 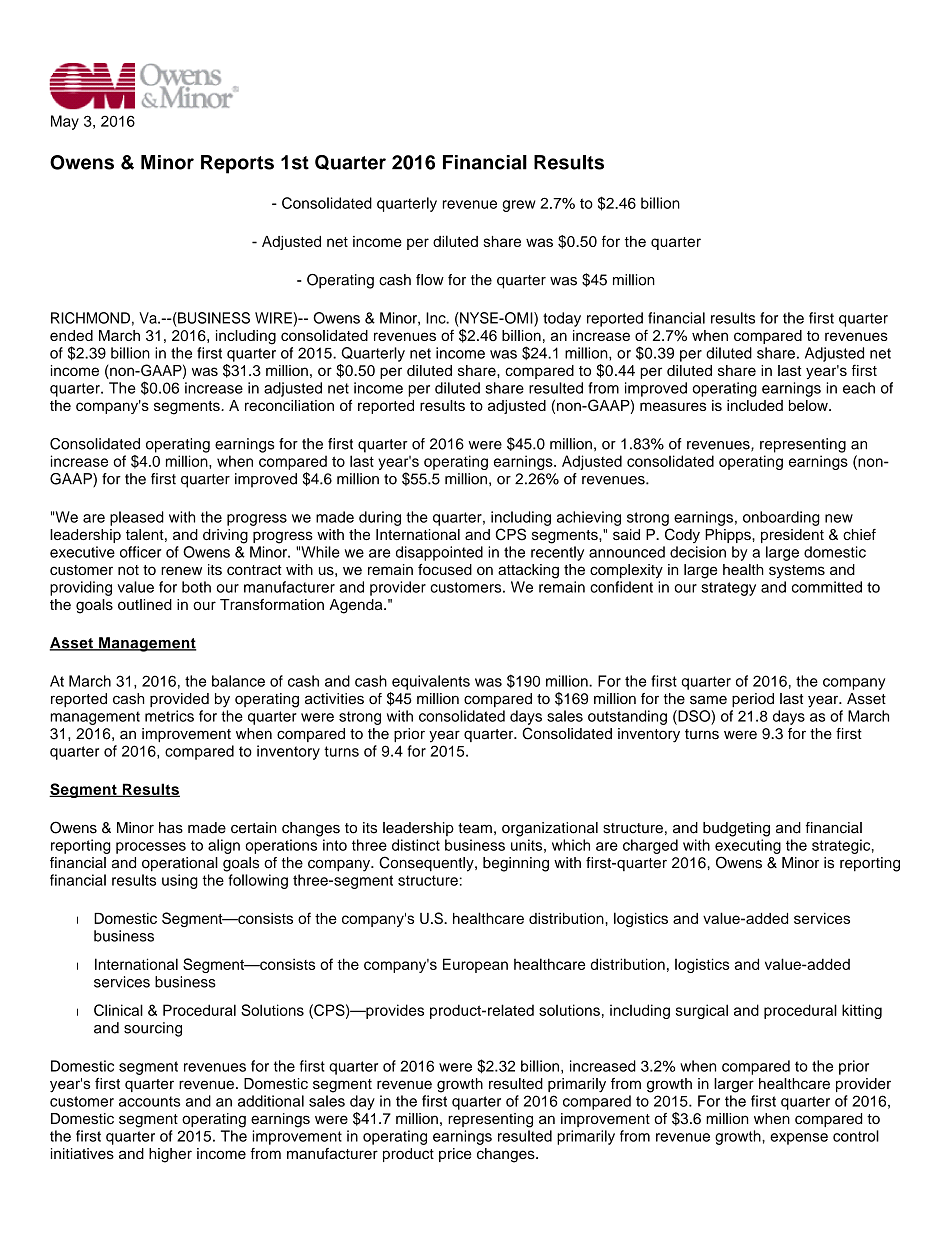 I want to click on today, so click(x=562, y=319).
